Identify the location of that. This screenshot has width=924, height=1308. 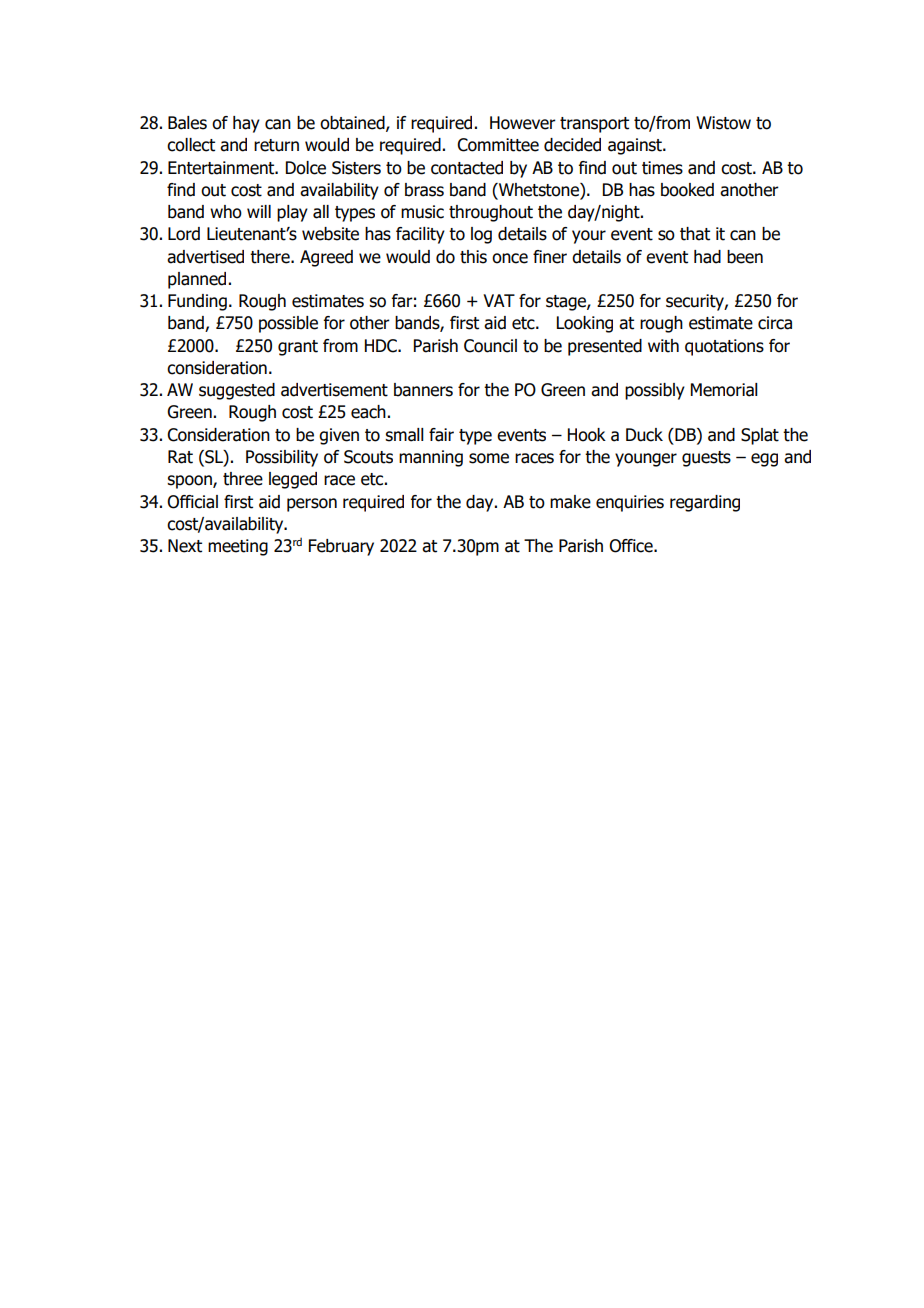
(695, 234).
